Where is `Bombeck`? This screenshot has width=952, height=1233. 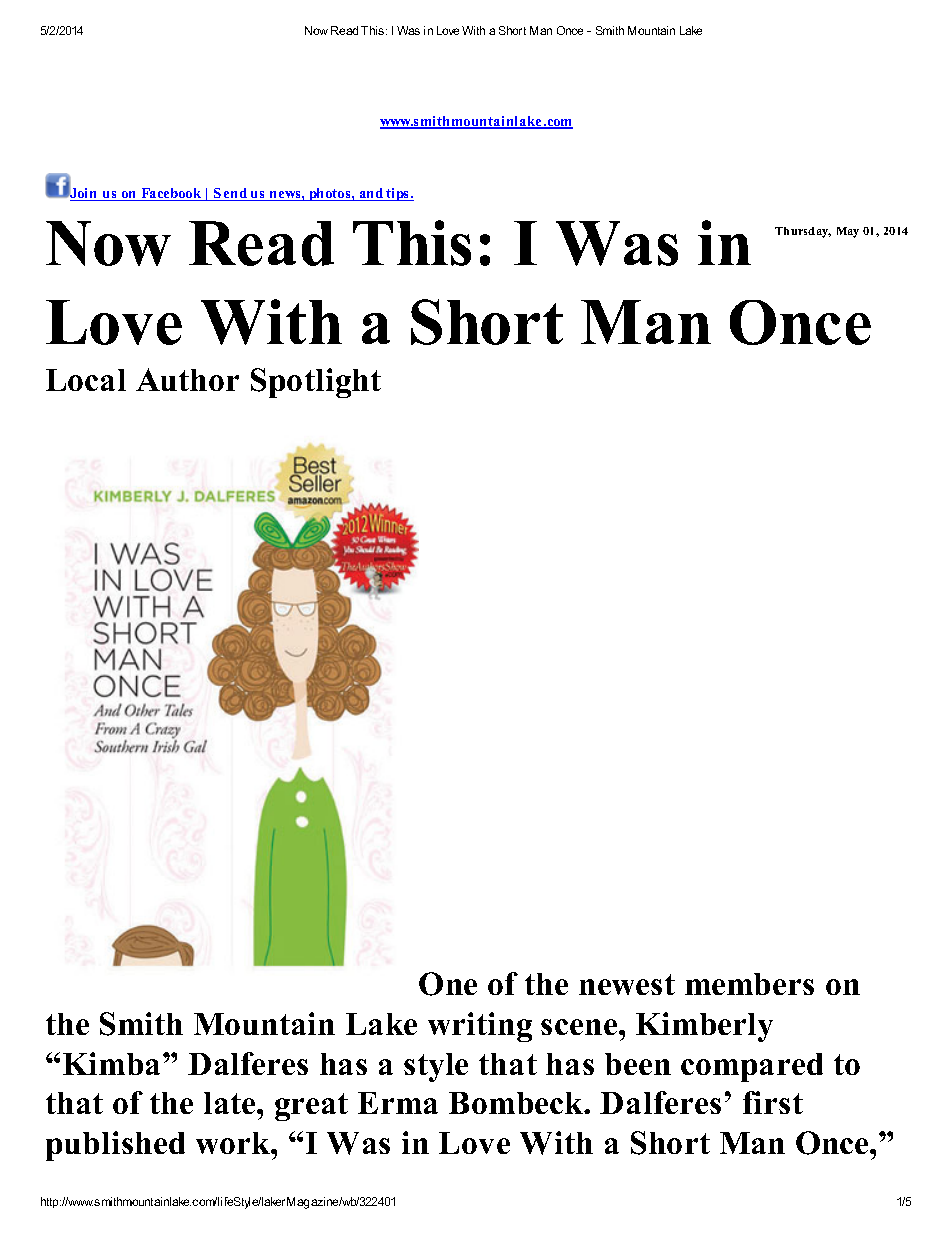
Bombeck is located at coordinates (517, 1103).
